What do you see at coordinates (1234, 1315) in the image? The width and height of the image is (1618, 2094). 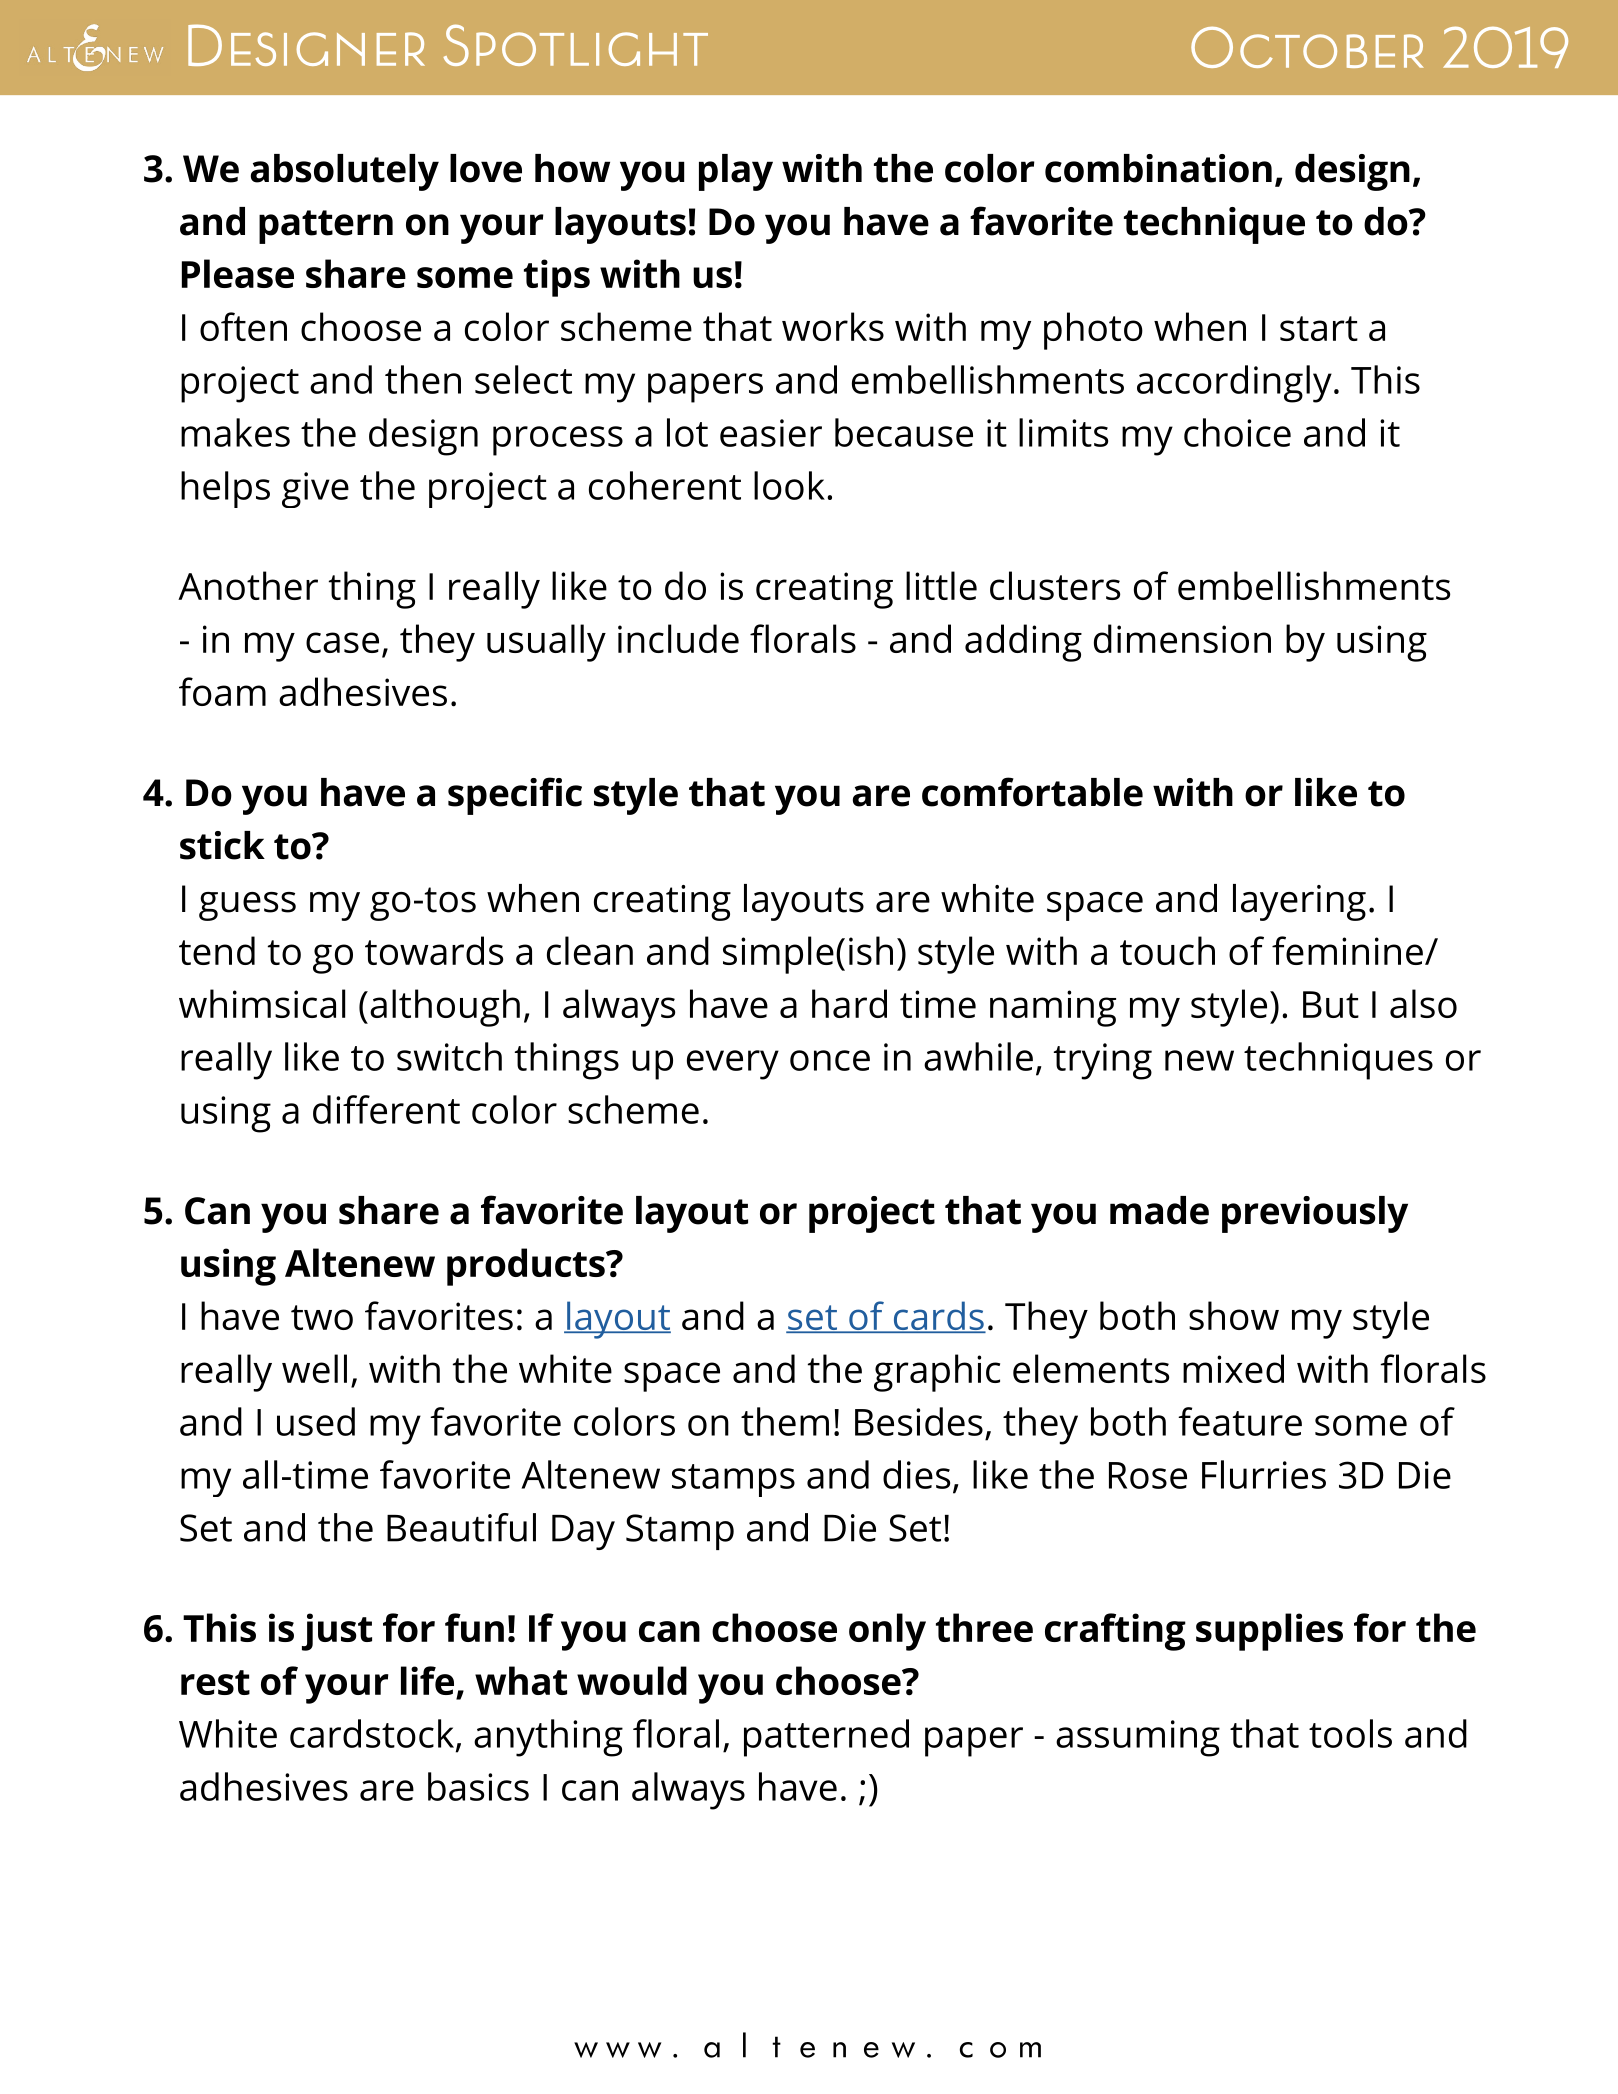 I see `show` at bounding box center [1234, 1315].
